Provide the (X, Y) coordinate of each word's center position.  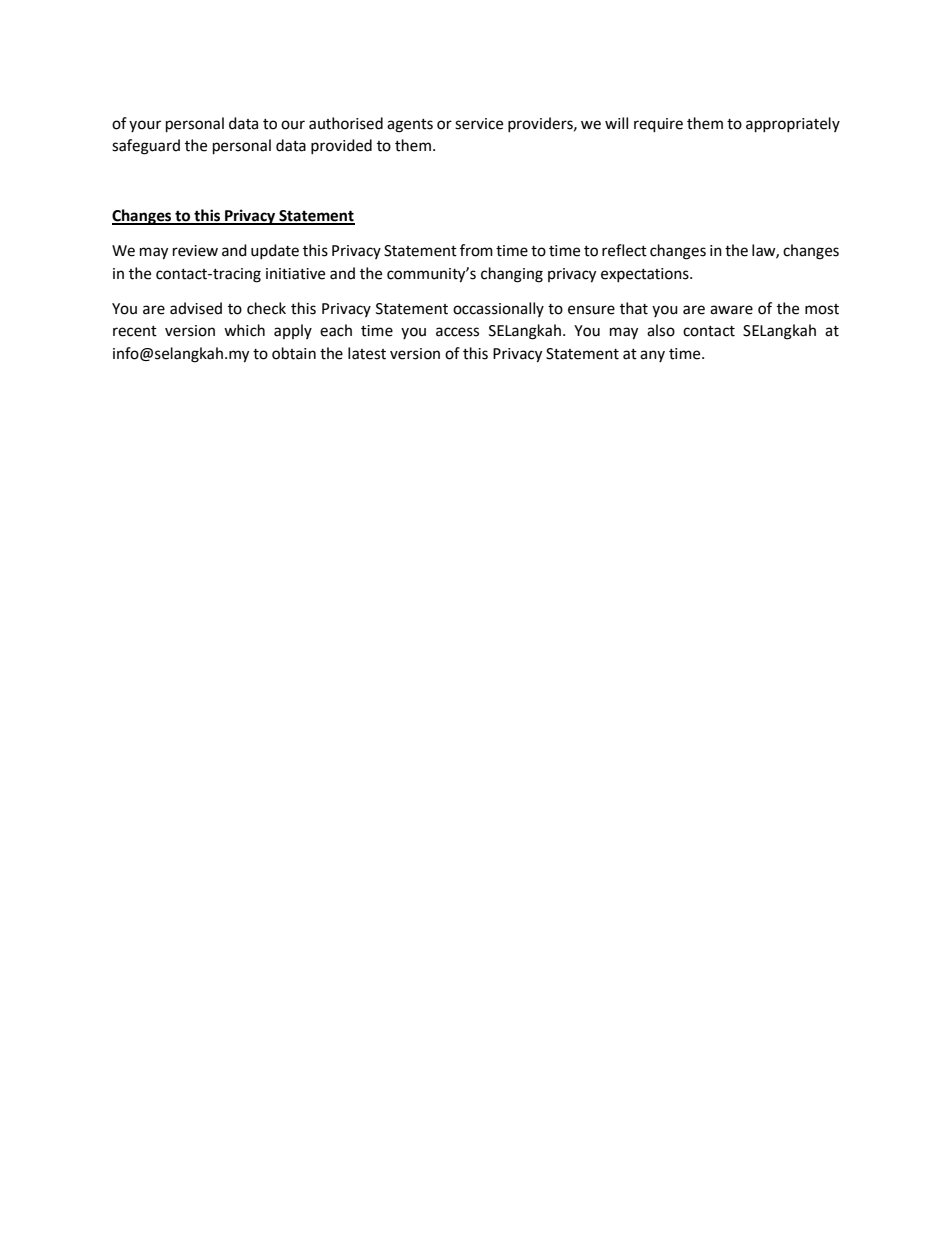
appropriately (793, 125)
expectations (646, 275)
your (145, 126)
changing (512, 275)
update (275, 251)
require (658, 125)
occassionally (498, 309)
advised (196, 308)
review (195, 251)
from (476, 250)
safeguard (146, 147)
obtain (294, 353)
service (479, 124)
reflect (624, 250)
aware (731, 310)
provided (341, 146)
